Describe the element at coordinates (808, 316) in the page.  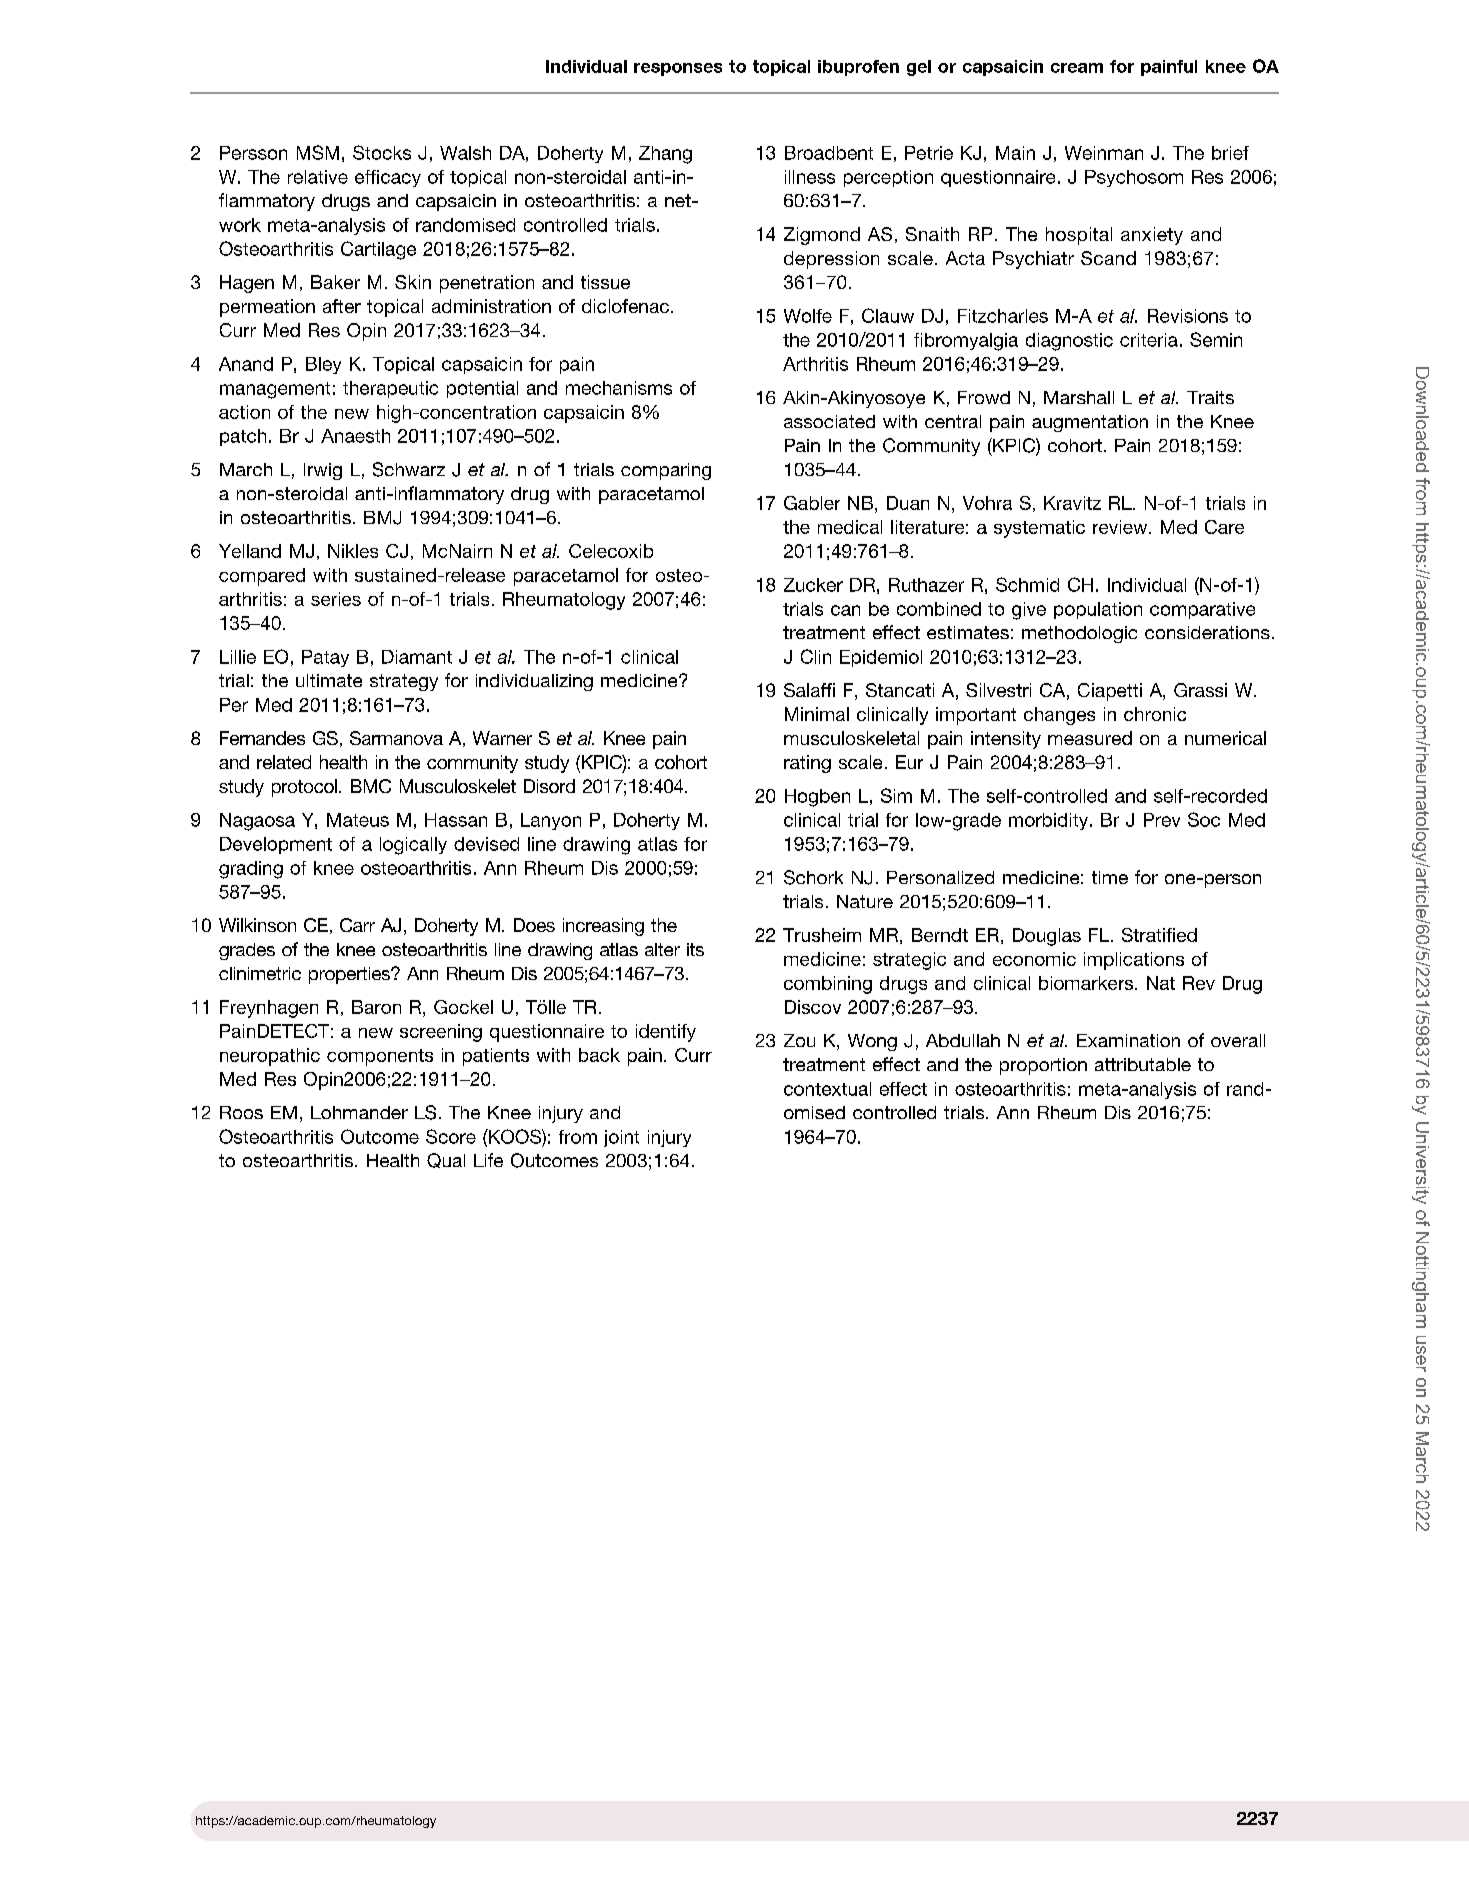
I see `Wolfe` at that location.
